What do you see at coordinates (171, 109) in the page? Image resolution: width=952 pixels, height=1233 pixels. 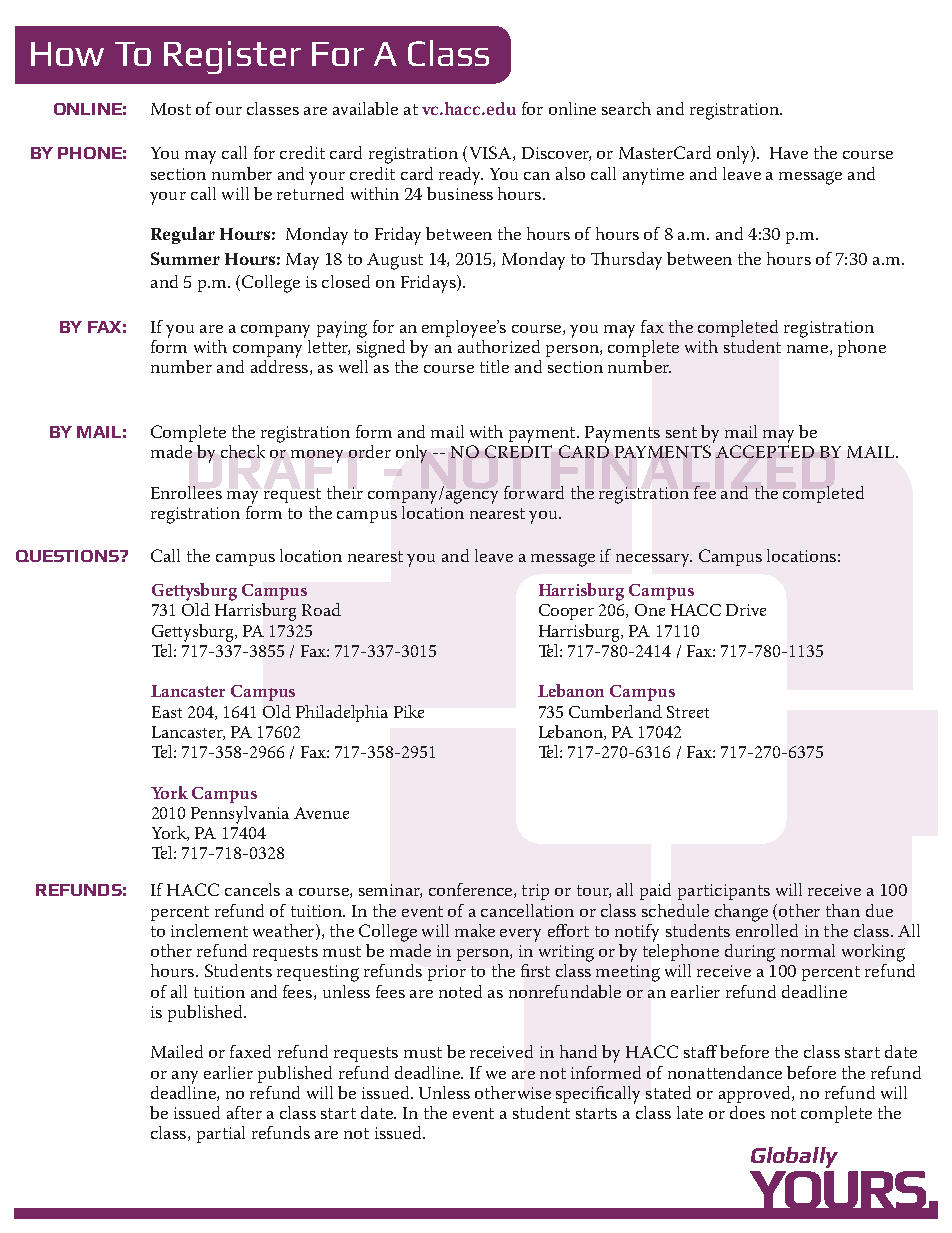 I see `Most` at bounding box center [171, 109].
